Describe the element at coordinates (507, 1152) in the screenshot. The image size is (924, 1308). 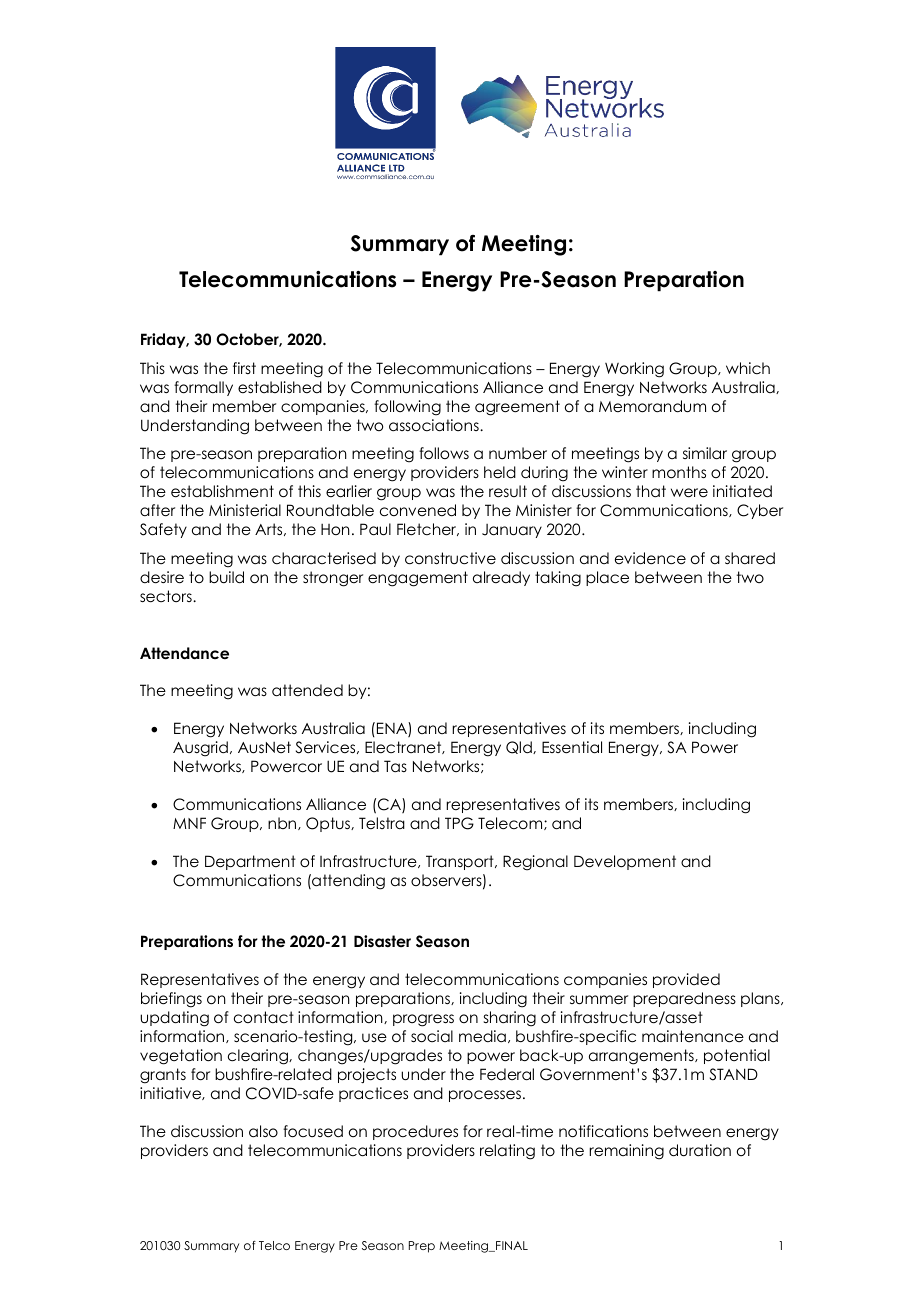
I see `relating` at that location.
